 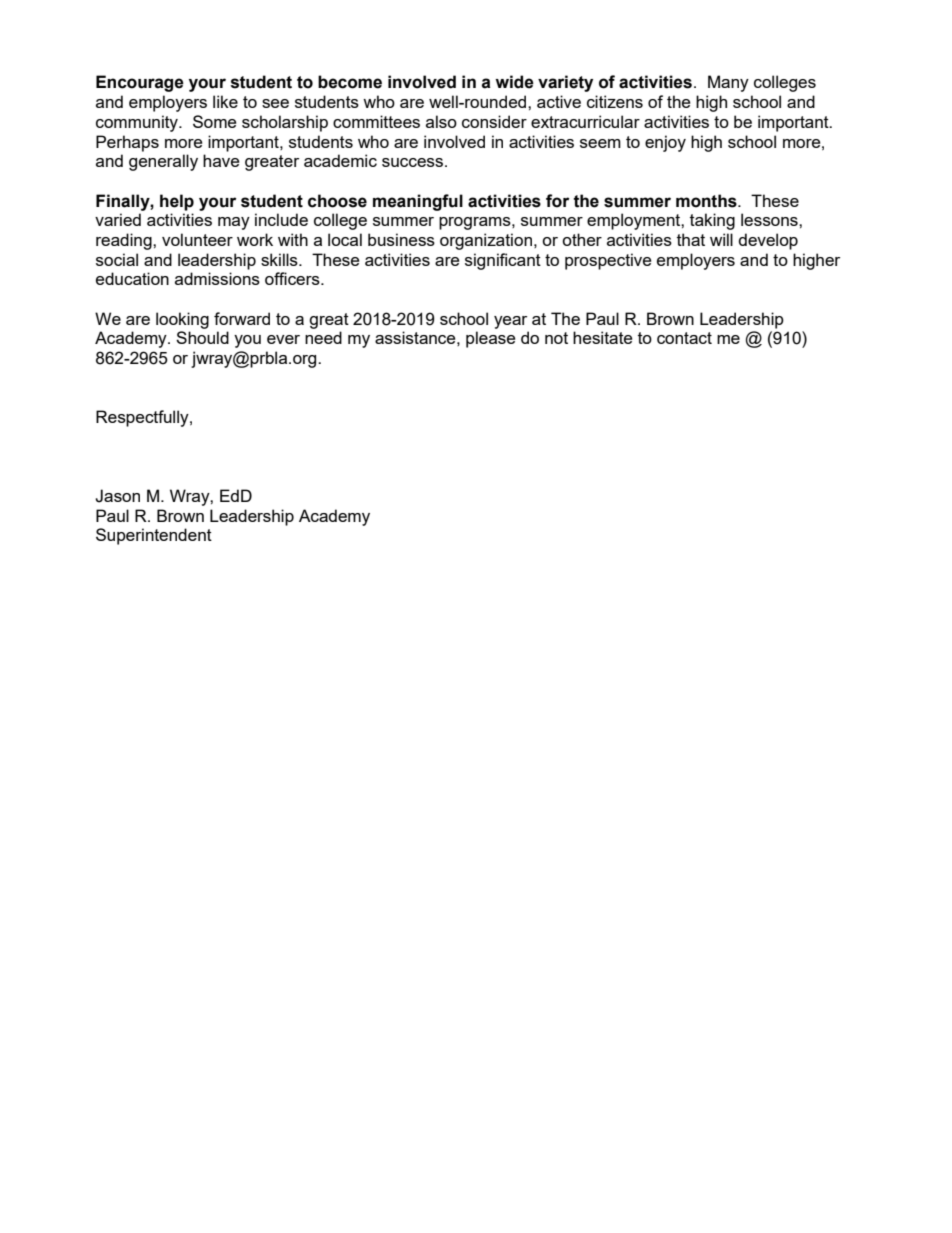 I want to click on hesitate, so click(x=602, y=337).
